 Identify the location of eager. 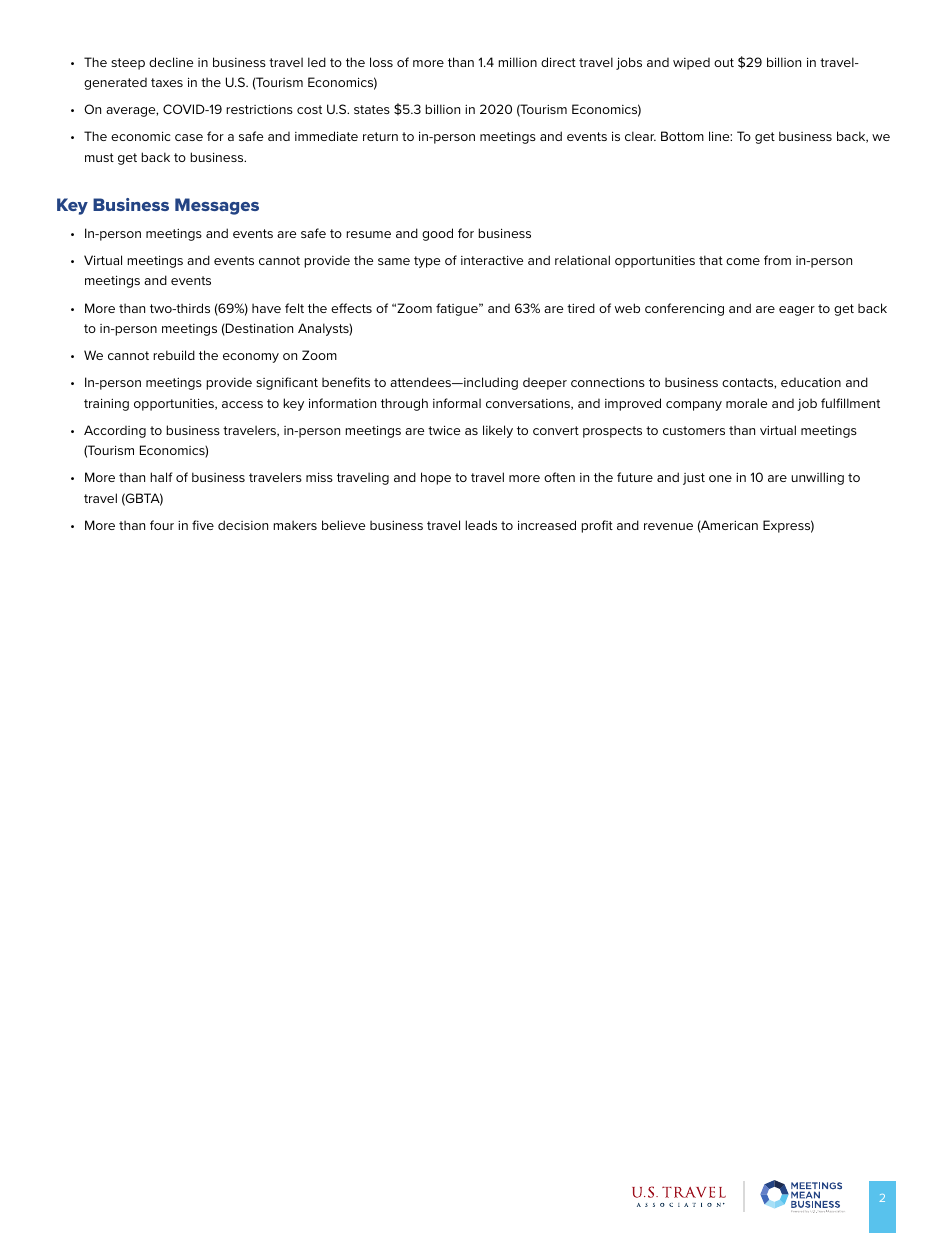
(797, 311).
